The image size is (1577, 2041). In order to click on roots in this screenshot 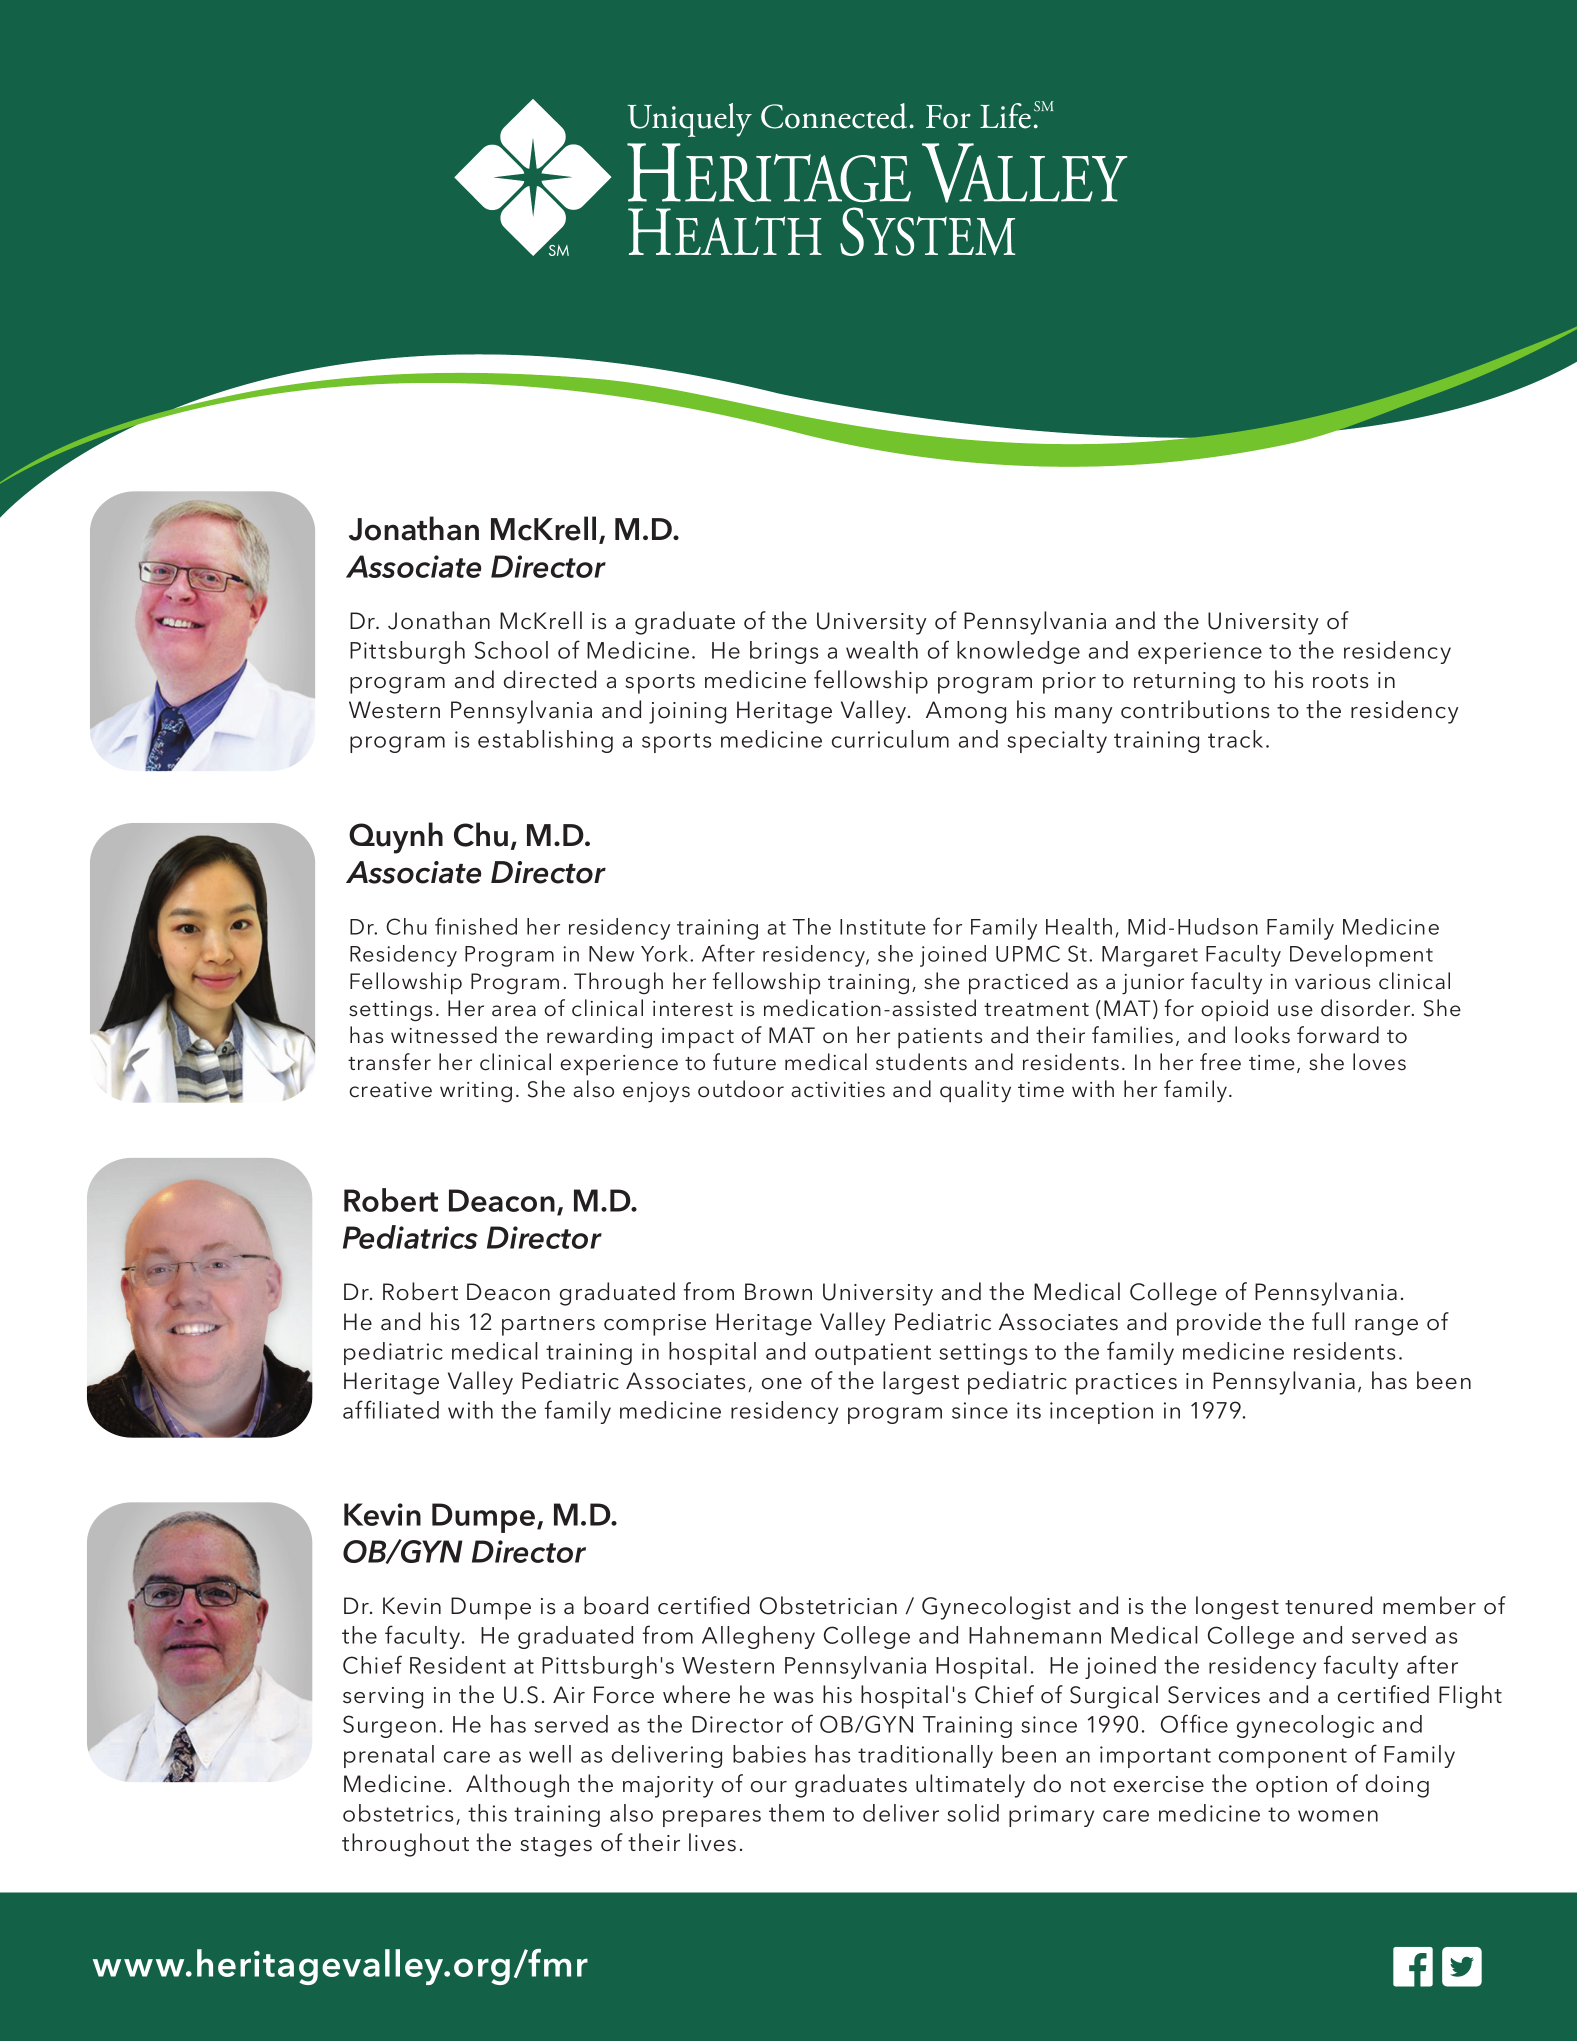, I will do `click(1340, 681)`.
